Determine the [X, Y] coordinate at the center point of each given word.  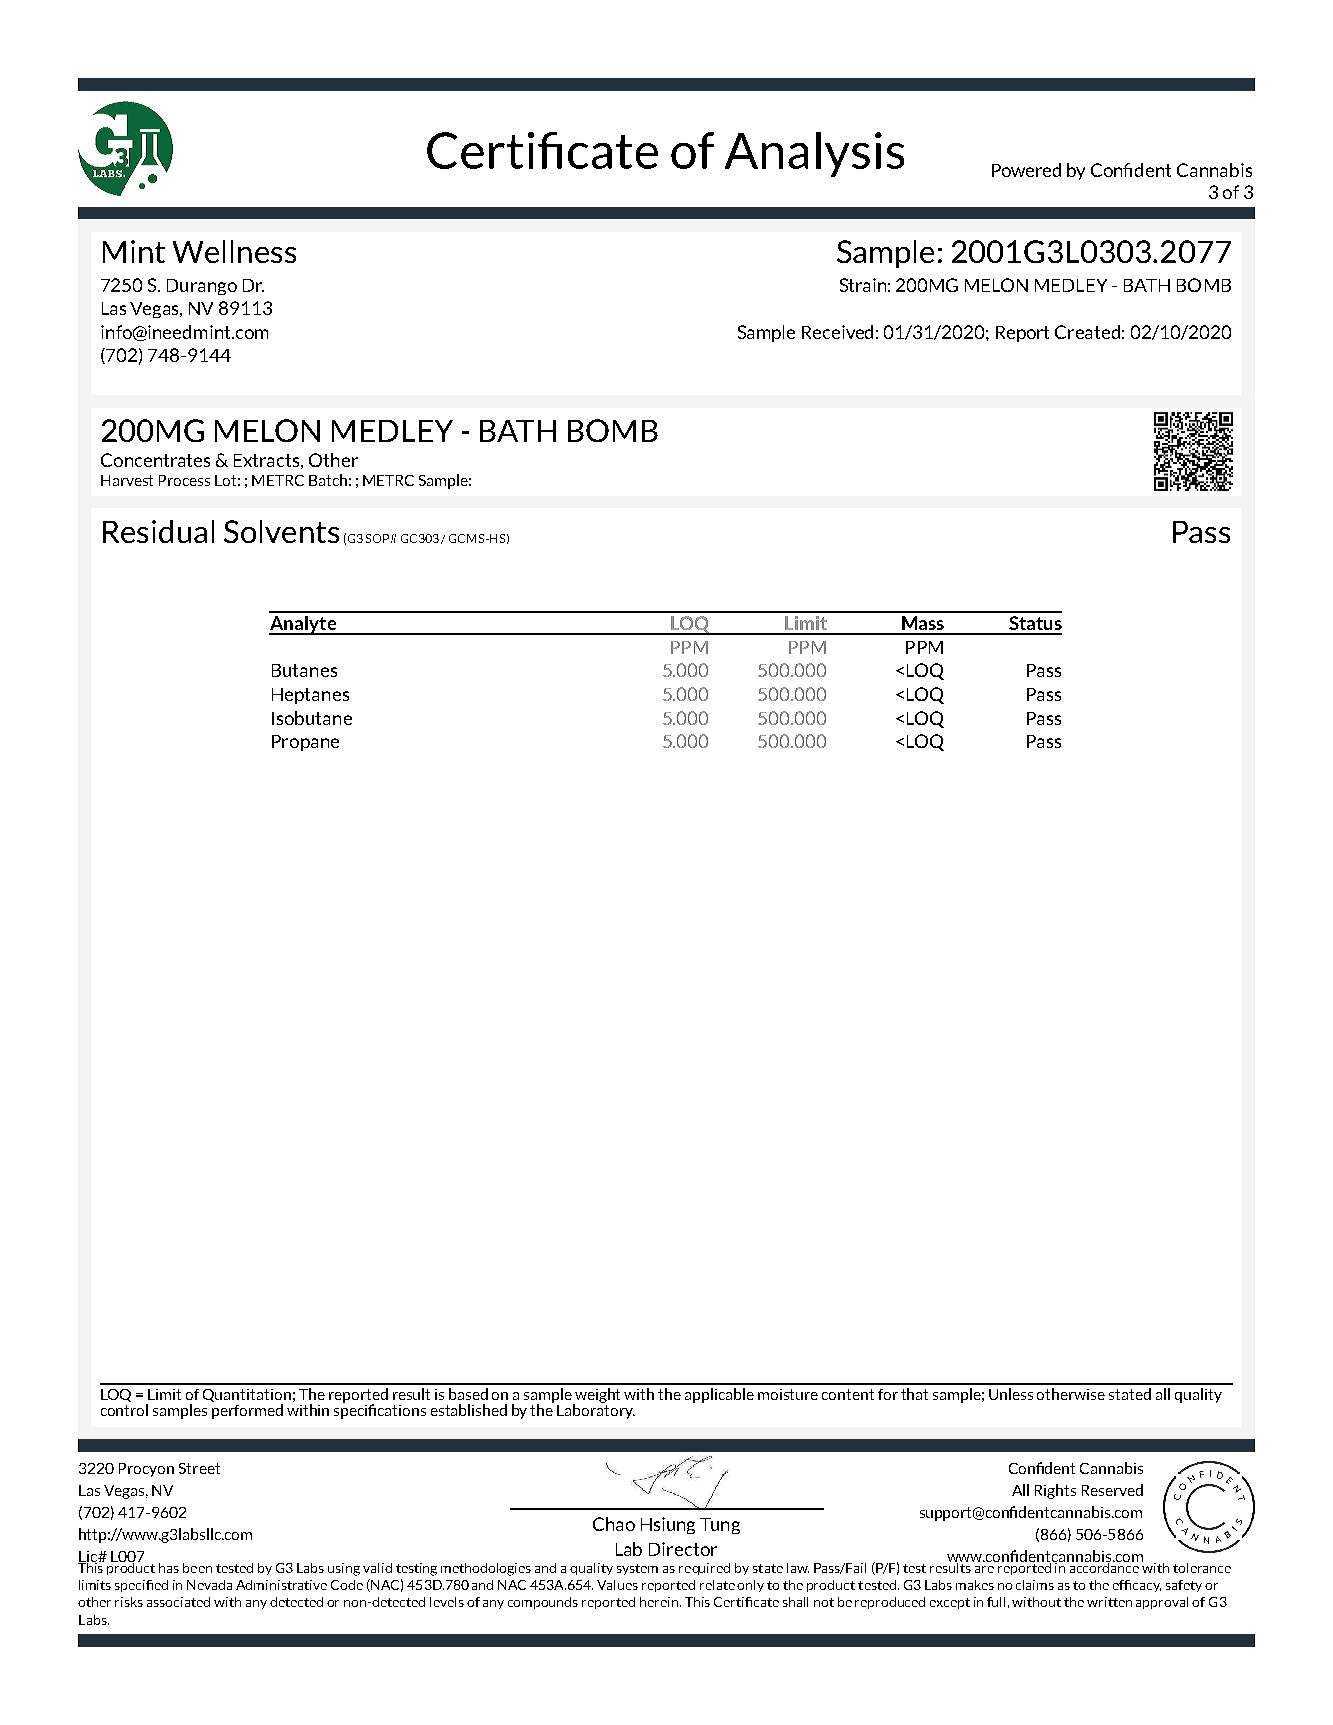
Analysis [814, 154]
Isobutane [312, 718]
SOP [379, 538]
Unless [1011, 1394]
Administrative [281, 1585]
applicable [719, 1395]
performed [247, 1411]
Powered [1026, 170]
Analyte [303, 625]
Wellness [234, 251]
